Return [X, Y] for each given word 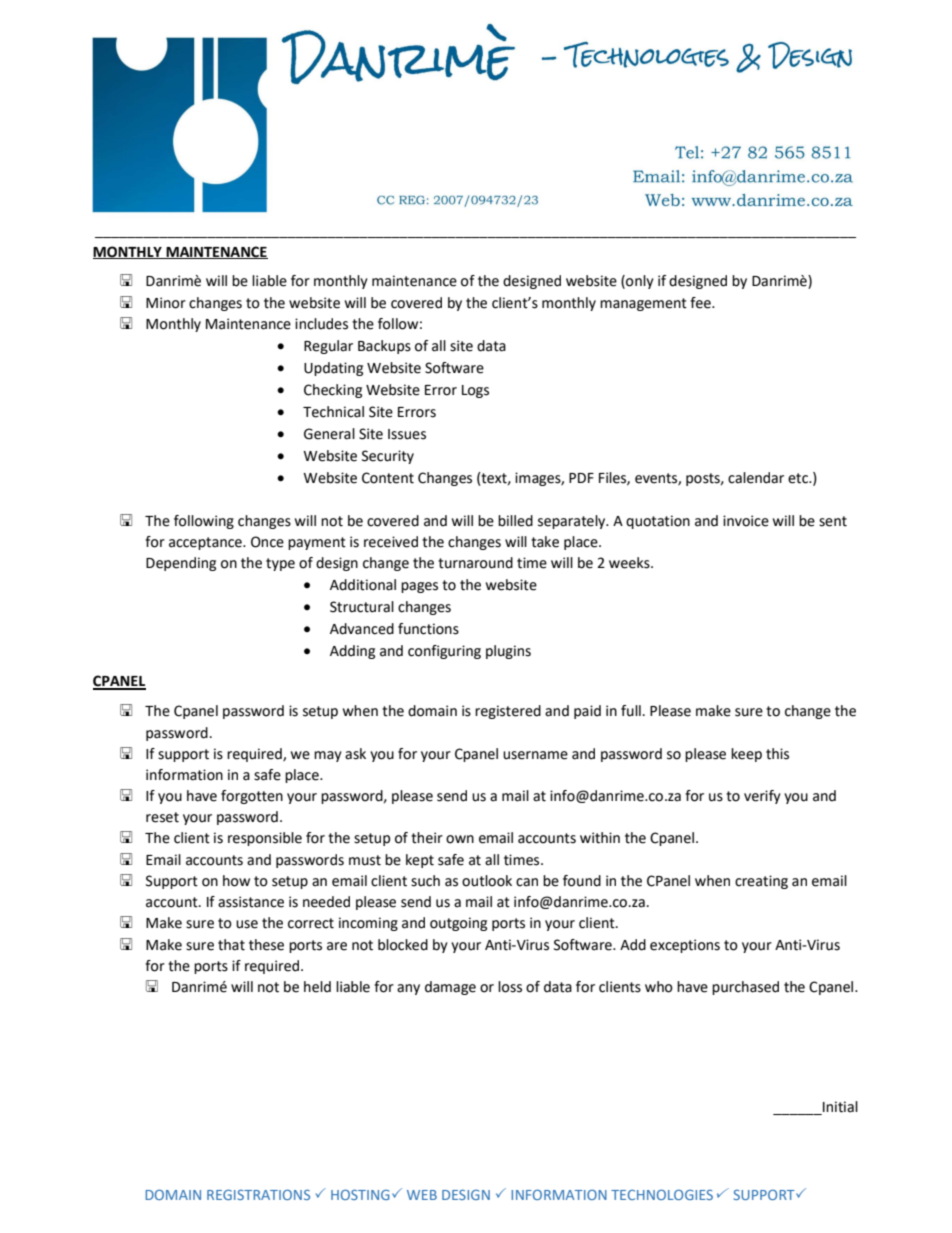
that [231, 945]
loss [510, 987]
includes [321, 324]
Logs [475, 391]
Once [267, 542]
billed [515, 521]
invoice [746, 521]
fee [701, 303]
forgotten [252, 797]
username [535, 755]
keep [746, 755]
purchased [745, 988]
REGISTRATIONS [258, 1194]
